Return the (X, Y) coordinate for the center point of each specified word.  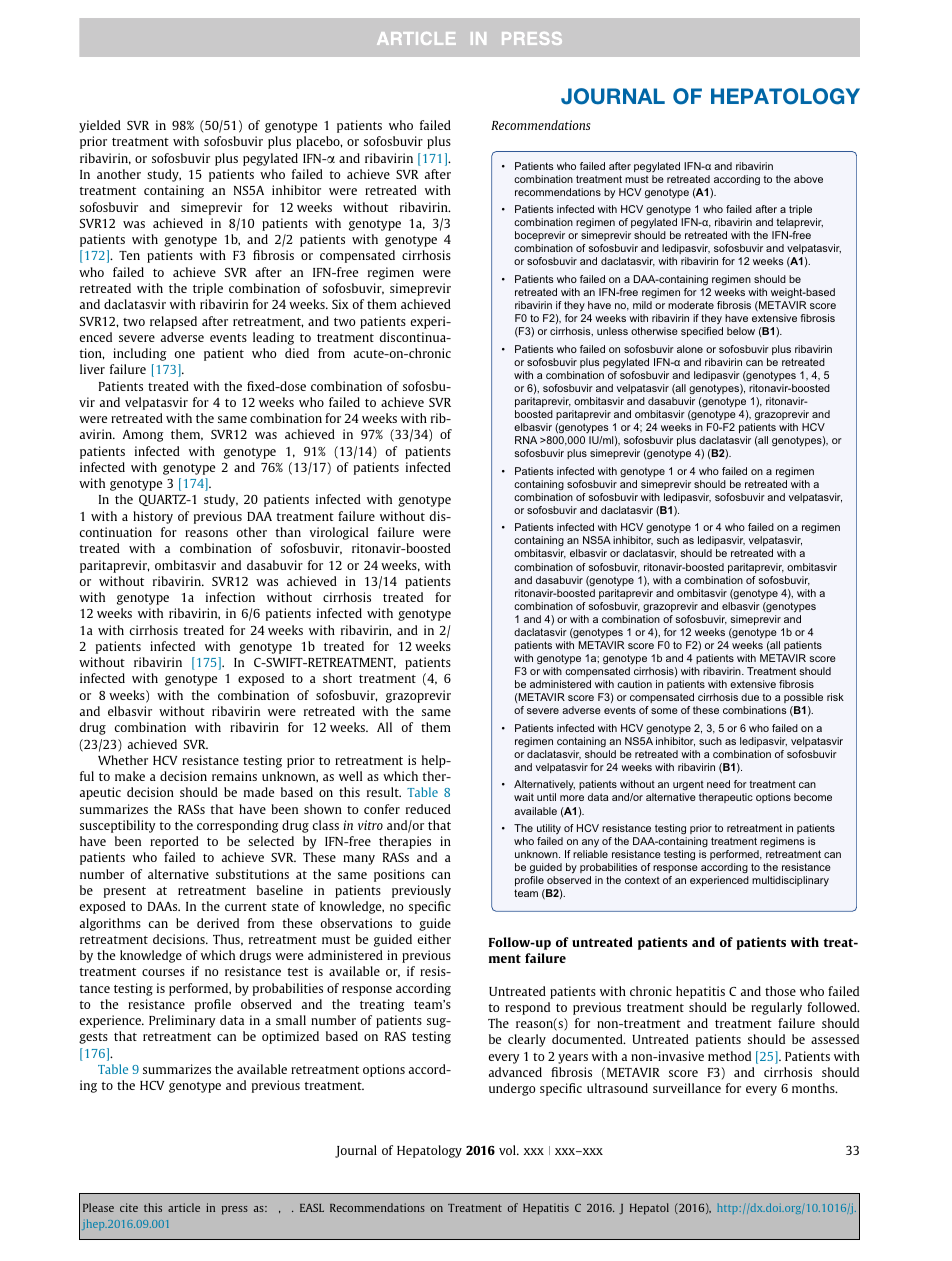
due (750, 697)
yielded (100, 126)
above (808, 179)
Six (340, 304)
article (184, 1207)
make (130, 776)
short (337, 678)
